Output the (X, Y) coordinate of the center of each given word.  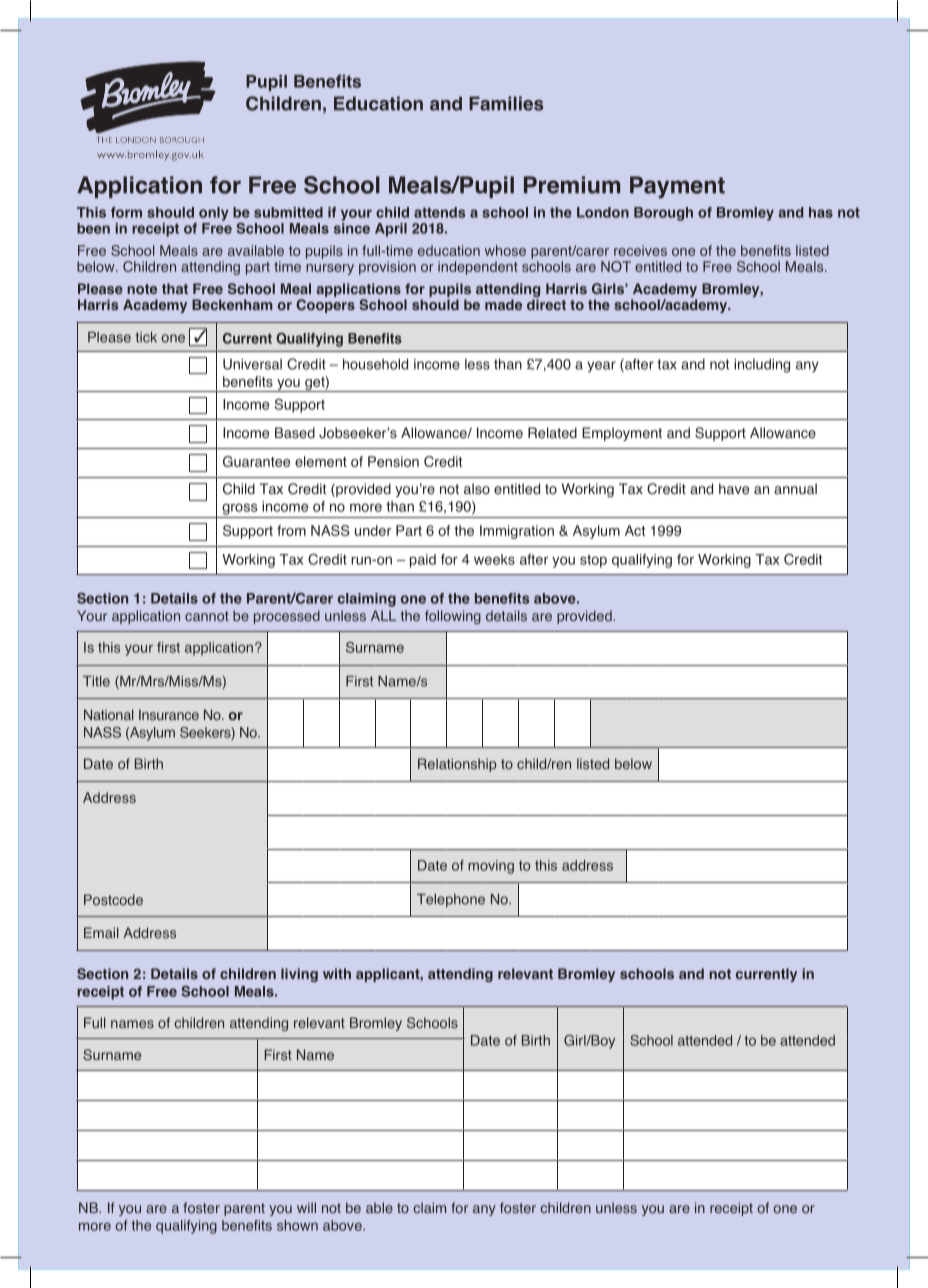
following (453, 617)
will (306, 1207)
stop (593, 561)
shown (297, 1225)
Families (506, 103)
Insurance (169, 714)
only (214, 214)
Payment (677, 187)
